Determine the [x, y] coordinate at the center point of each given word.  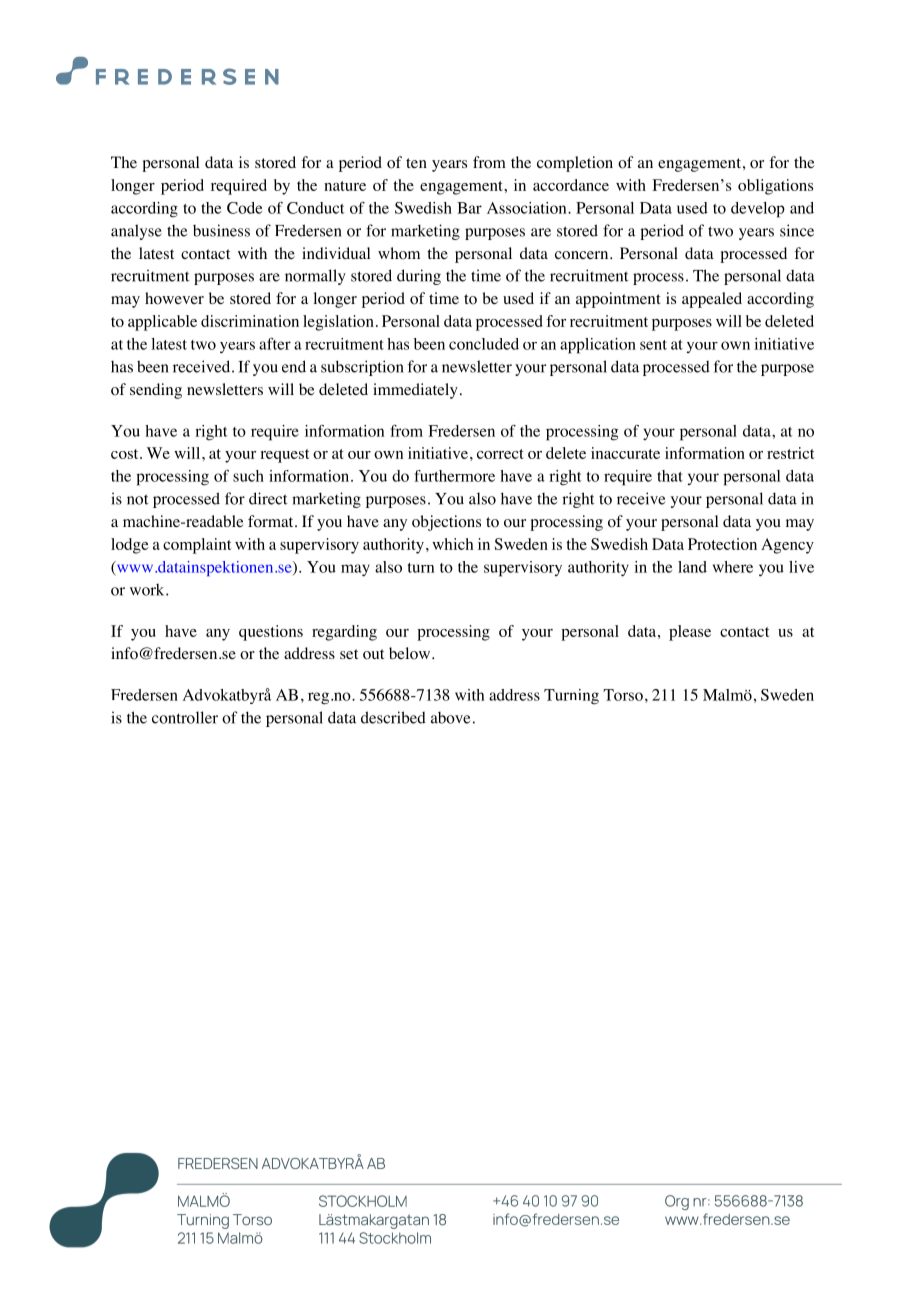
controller [185, 717]
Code [244, 208]
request [284, 456]
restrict [790, 453]
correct [500, 454]
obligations [775, 187]
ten [416, 163]
